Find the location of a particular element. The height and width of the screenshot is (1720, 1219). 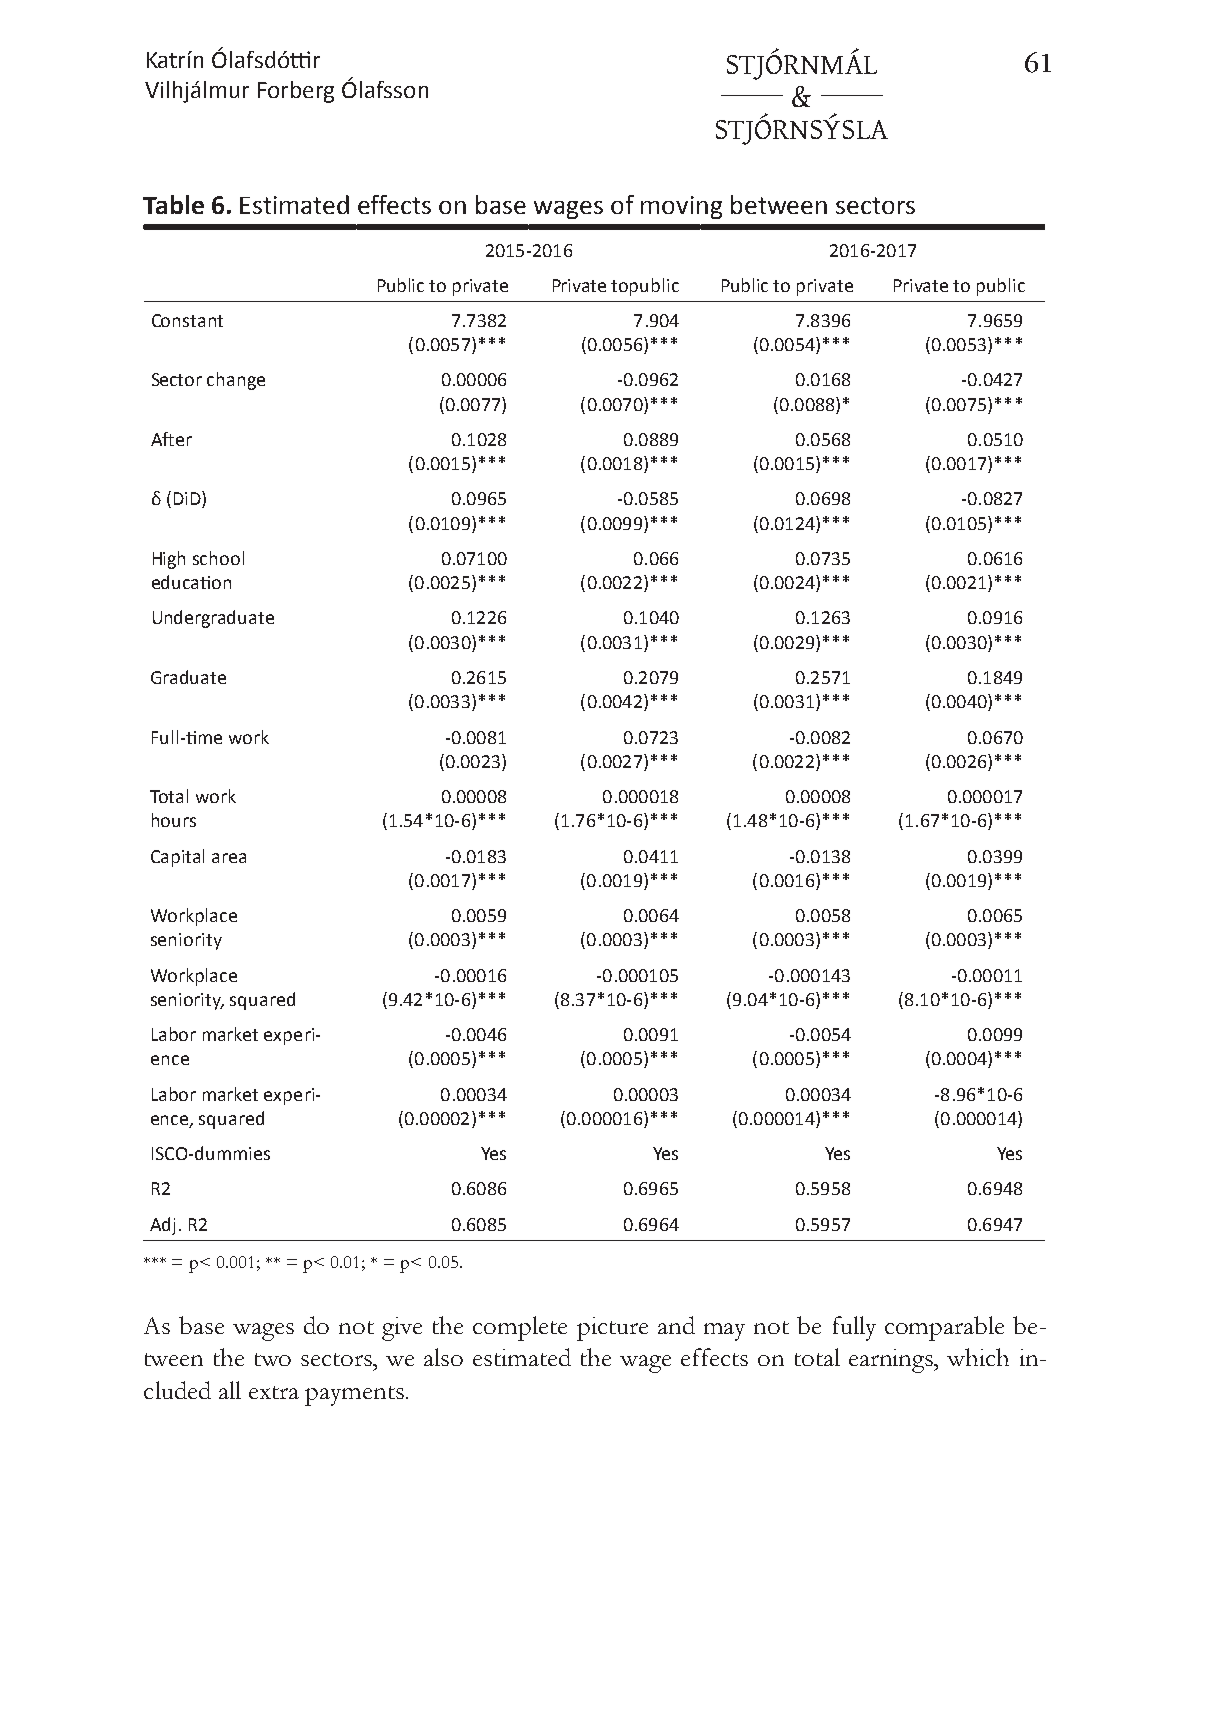

Table is located at coordinates (173, 204).
